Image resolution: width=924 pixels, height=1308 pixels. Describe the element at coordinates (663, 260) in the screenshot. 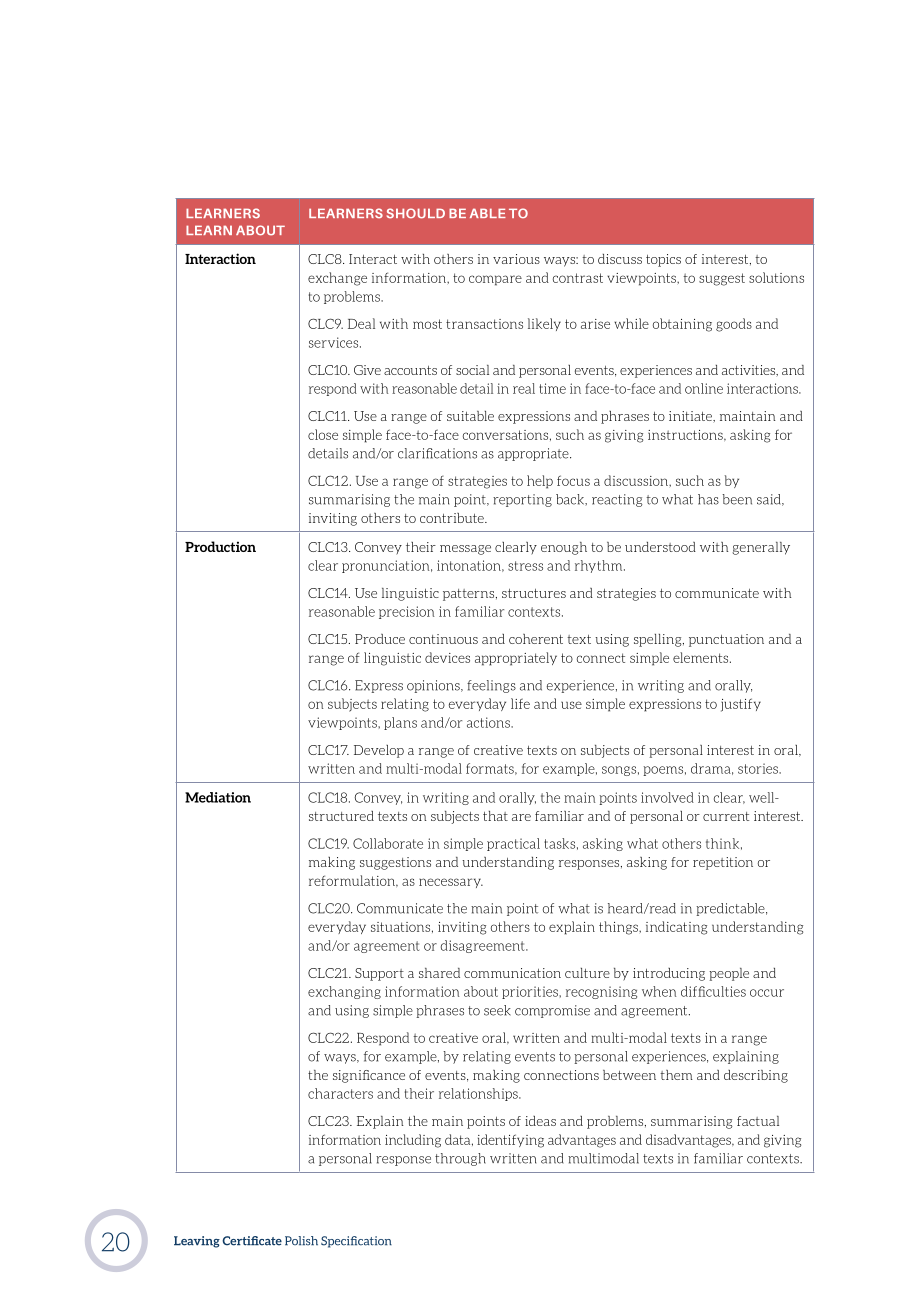

I see `topics` at that location.
